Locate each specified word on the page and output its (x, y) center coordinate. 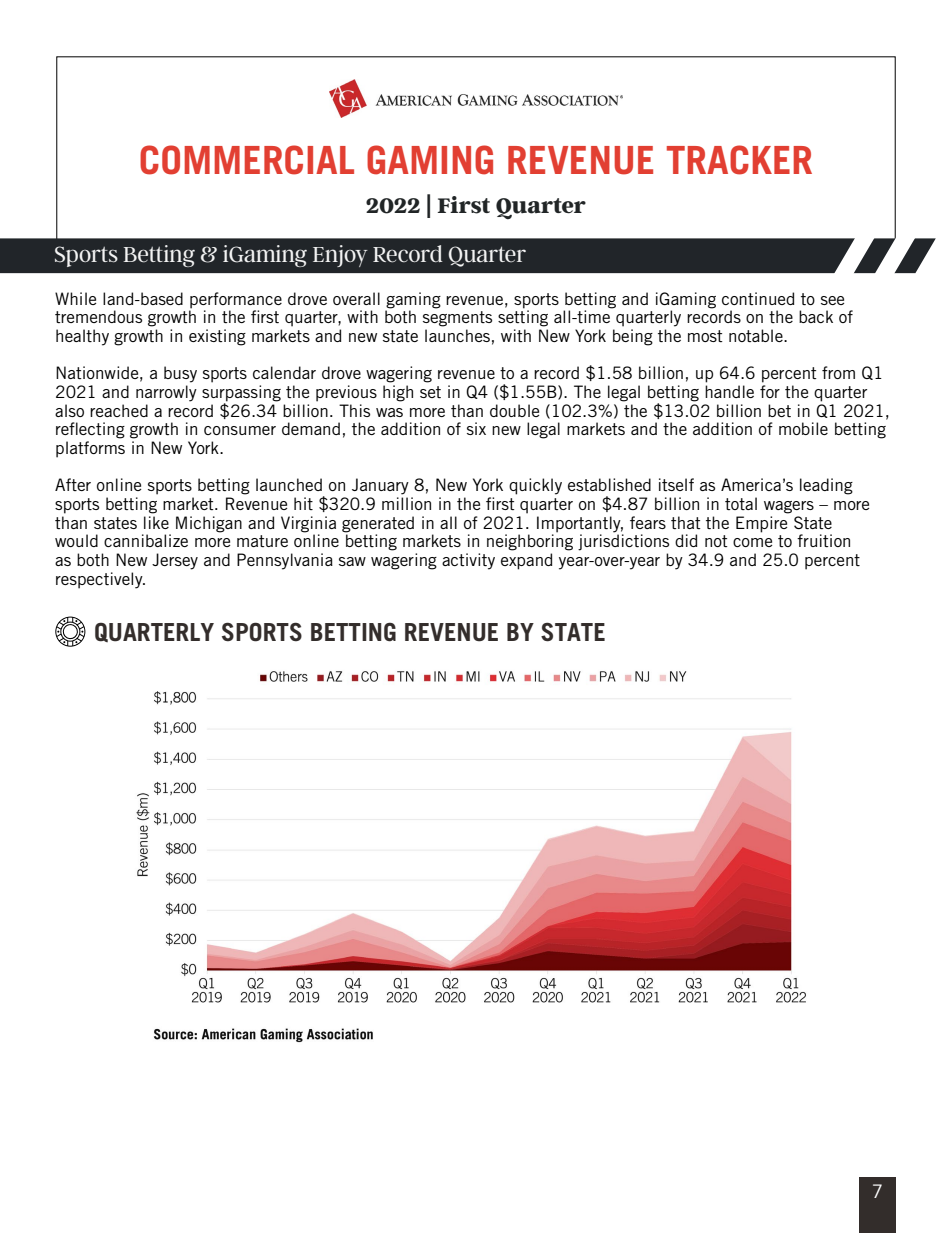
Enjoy (340, 256)
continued (758, 298)
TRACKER (739, 160)
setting (523, 317)
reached (119, 410)
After (73, 484)
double (514, 410)
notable (757, 335)
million (406, 503)
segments (457, 319)
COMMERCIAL (247, 160)
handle (729, 391)
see (832, 300)
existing (217, 337)
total (741, 503)
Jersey (175, 561)
